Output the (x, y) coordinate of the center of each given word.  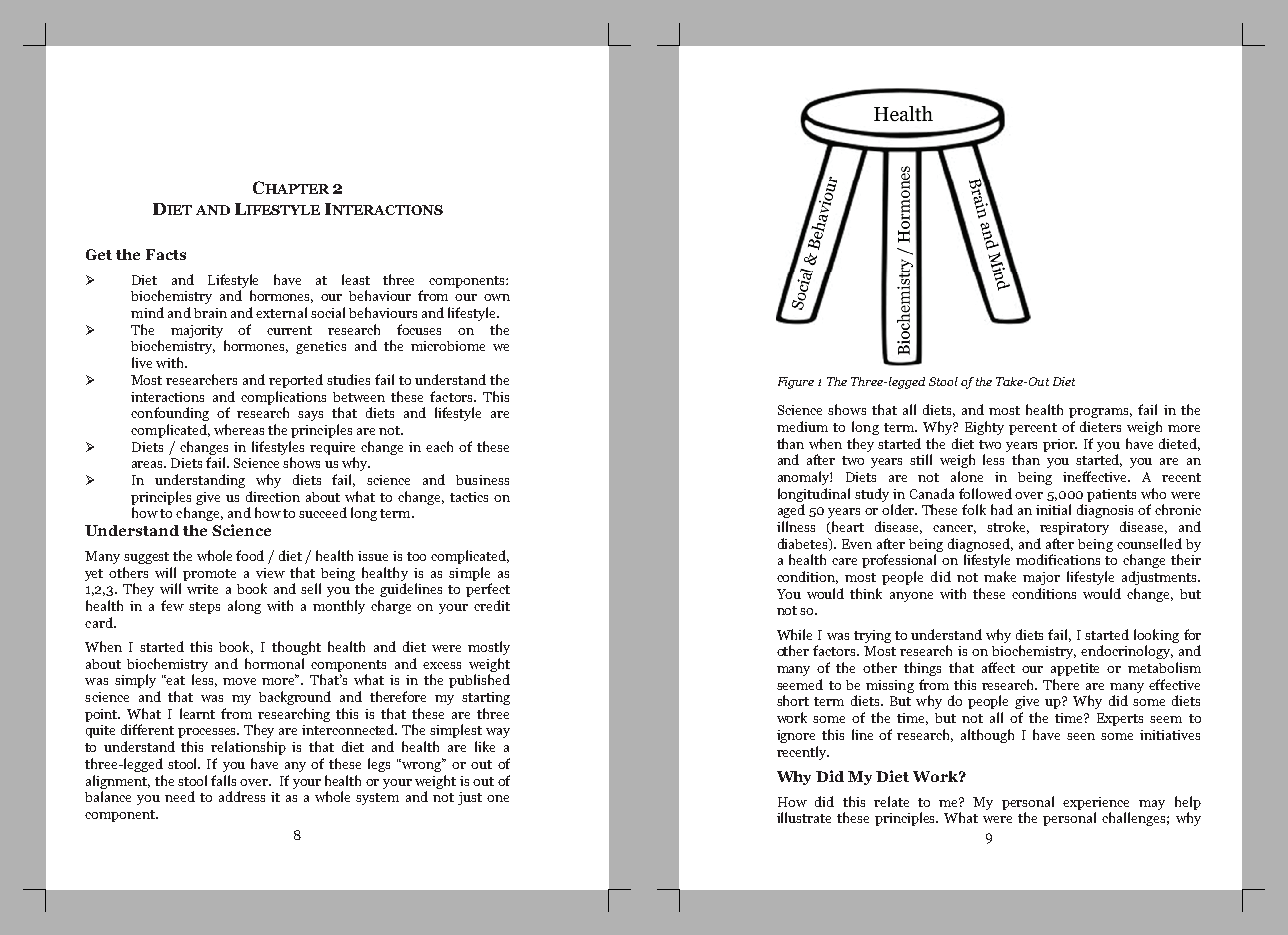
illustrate (804, 817)
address (242, 796)
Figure (796, 383)
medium (802, 426)
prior (1060, 445)
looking (1156, 636)
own (497, 297)
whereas (239, 429)
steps (204, 608)
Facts (166, 254)
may (1152, 805)
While (794, 634)
